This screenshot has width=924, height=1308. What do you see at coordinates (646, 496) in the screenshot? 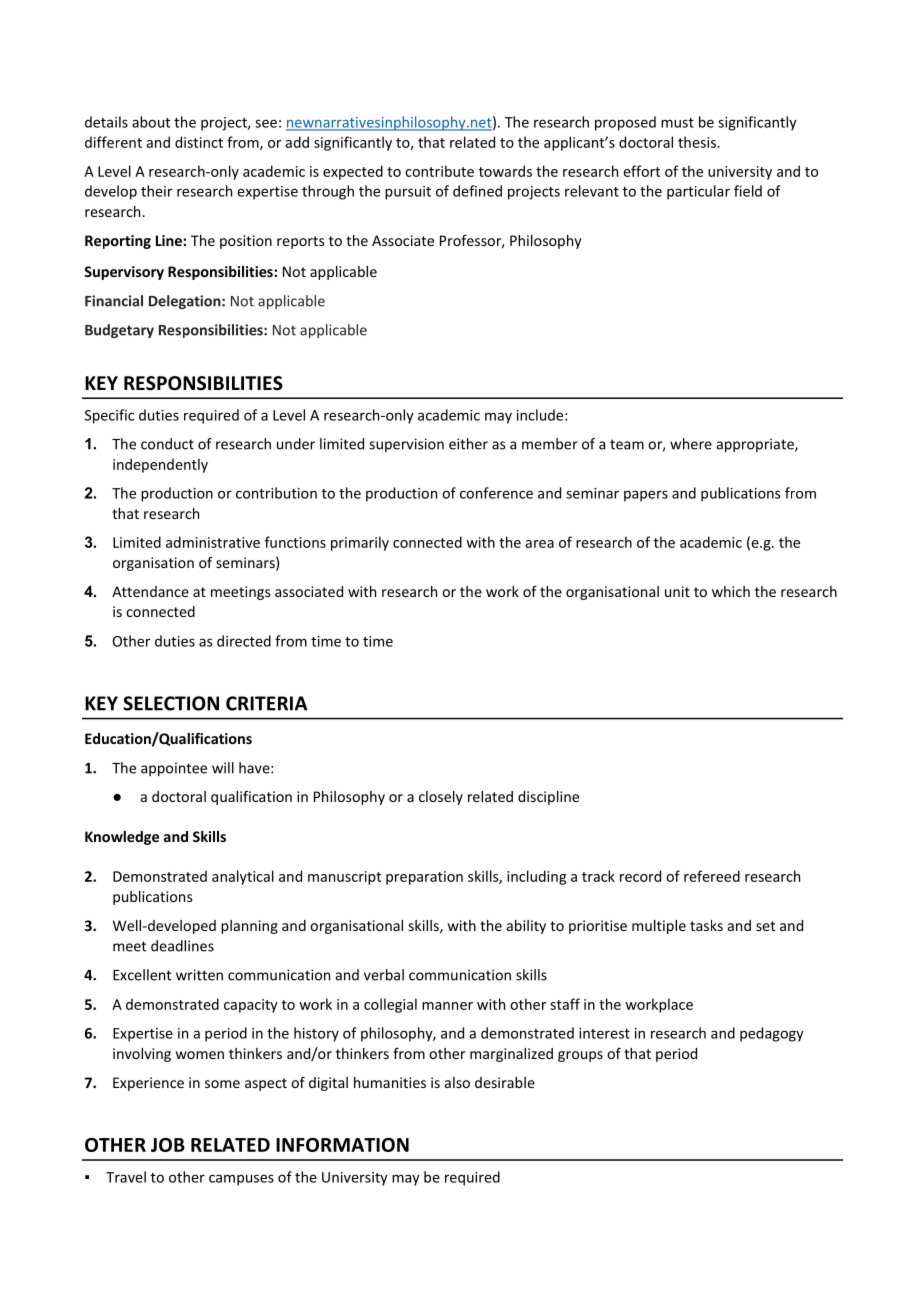
I see `papers` at bounding box center [646, 496].
